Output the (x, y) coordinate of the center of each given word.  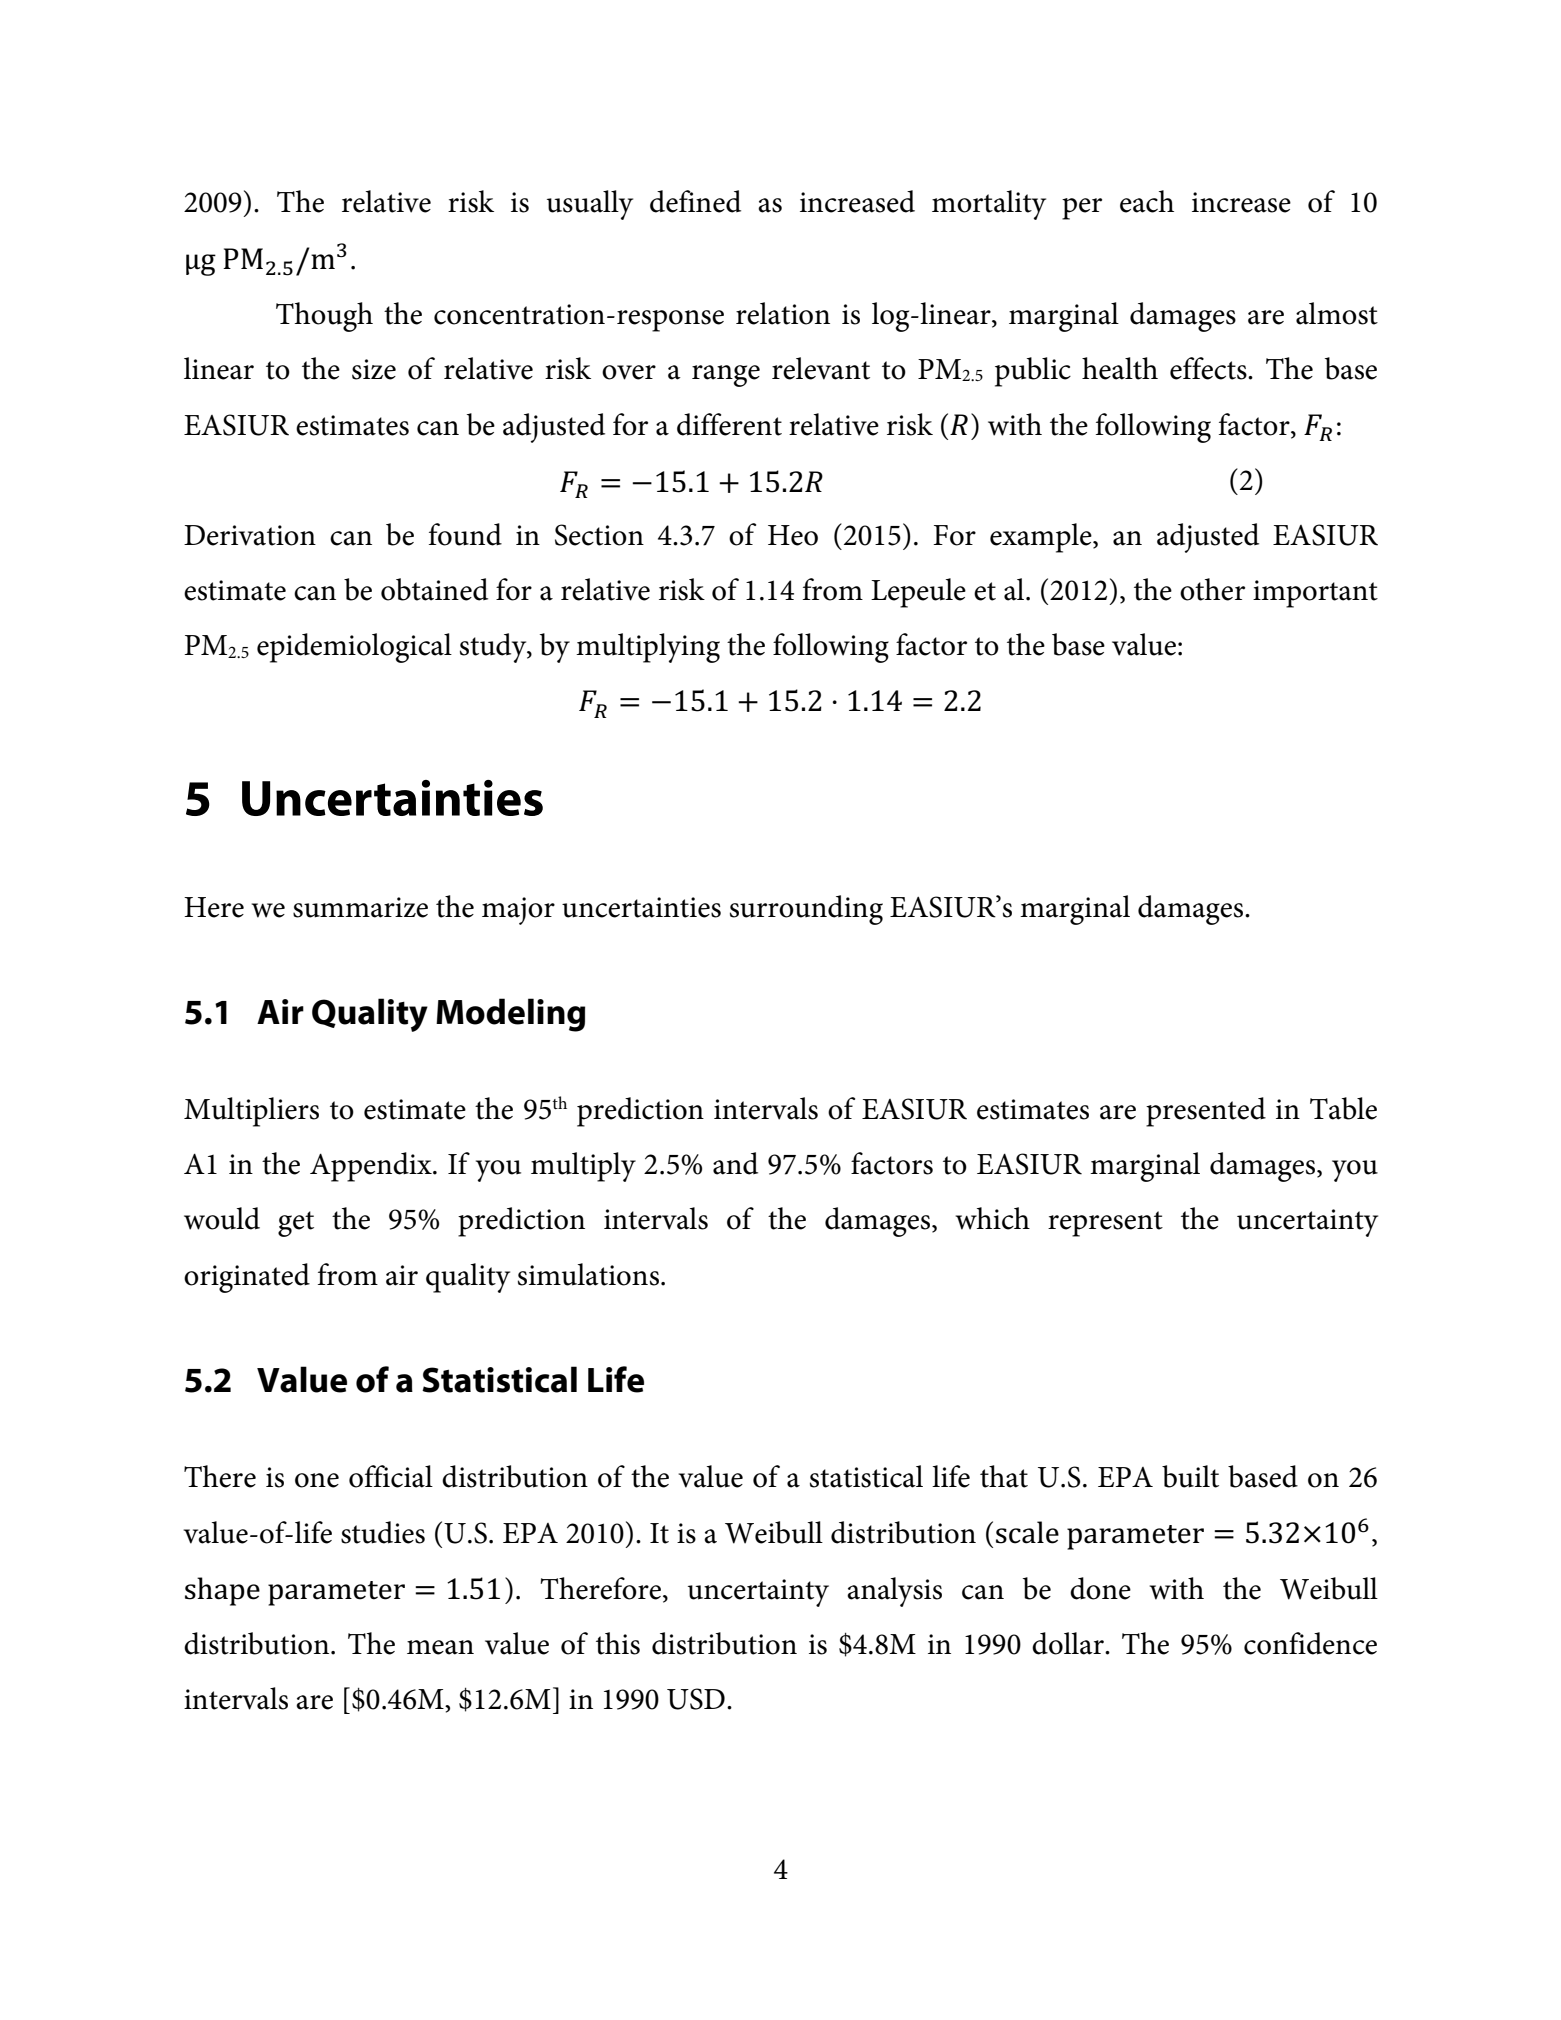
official (391, 1476)
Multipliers (251, 1112)
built (1190, 1476)
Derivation (250, 535)
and (735, 1163)
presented (1206, 1112)
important (1315, 594)
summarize (360, 907)
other (1212, 589)
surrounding (806, 910)
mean (440, 1647)
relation (783, 313)
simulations (588, 1274)
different (729, 424)
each (1147, 201)
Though (324, 317)
